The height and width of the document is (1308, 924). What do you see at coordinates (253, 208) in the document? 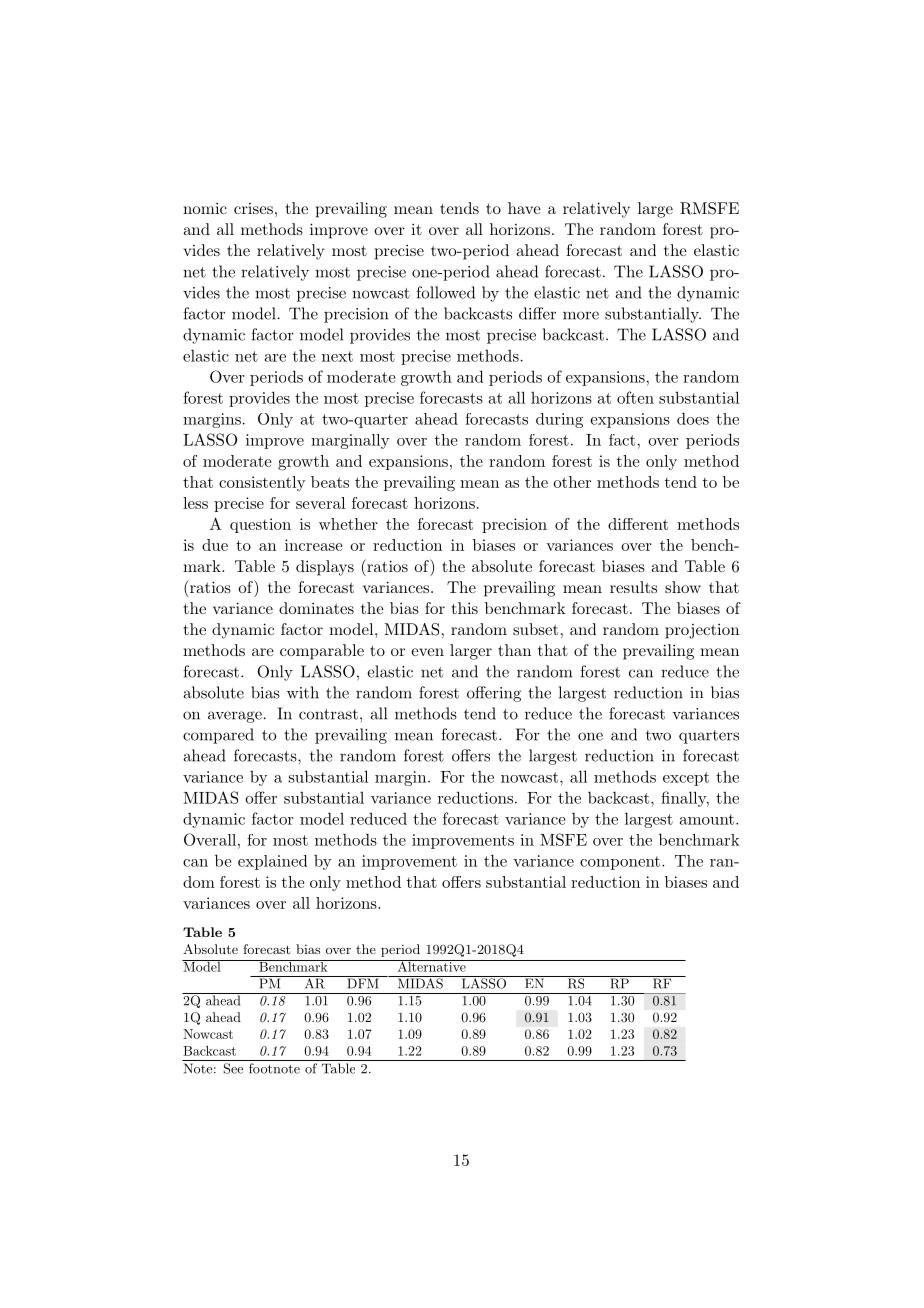
I see `crises` at bounding box center [253, 208].
